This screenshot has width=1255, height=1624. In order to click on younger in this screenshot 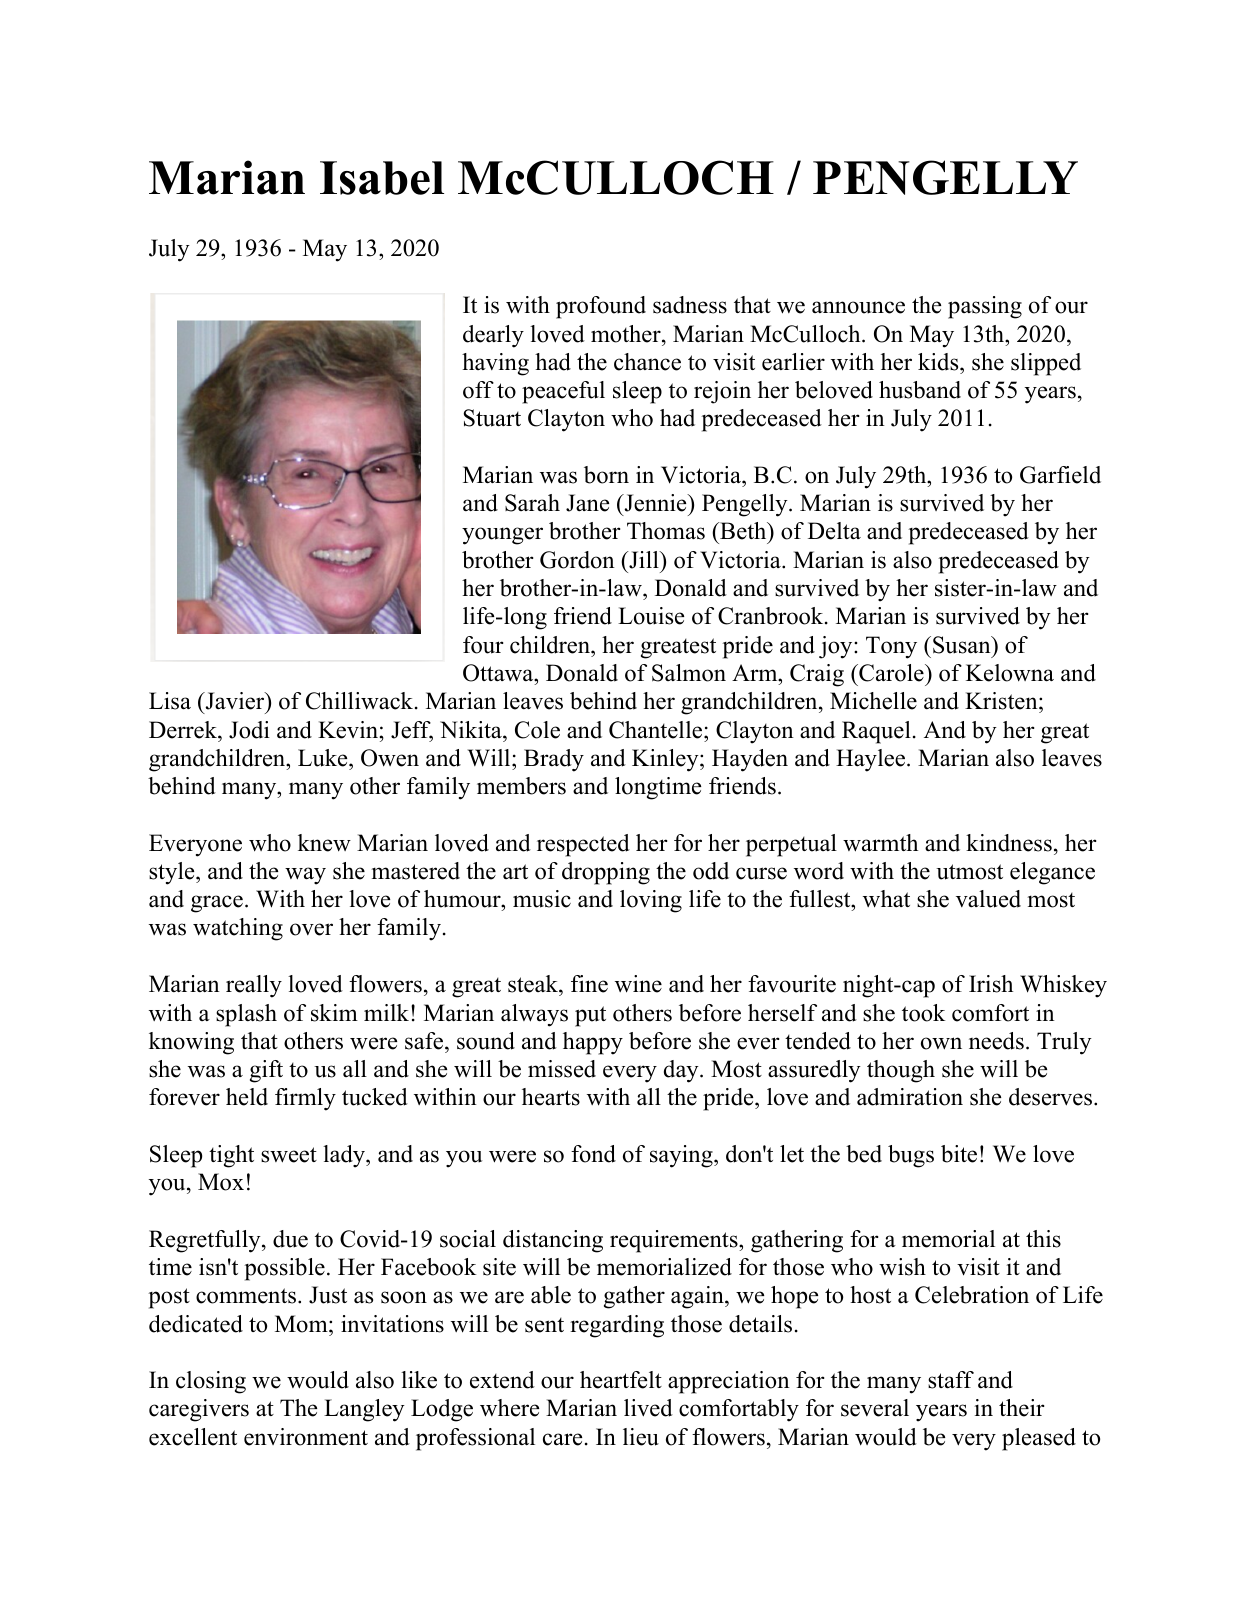, I will do `click(502, 536)`.
